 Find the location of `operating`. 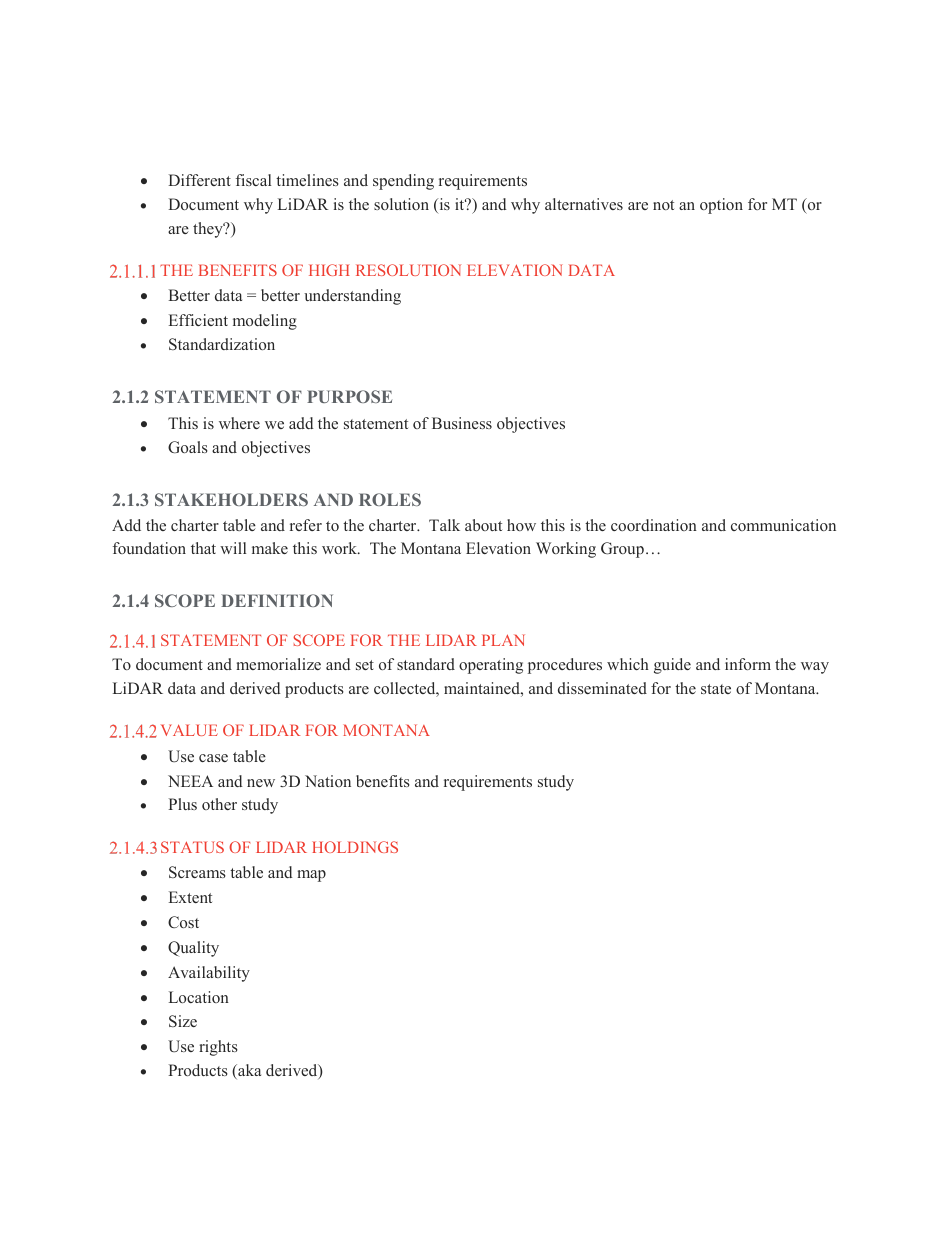

operating is located at coordinates (491, 666).
